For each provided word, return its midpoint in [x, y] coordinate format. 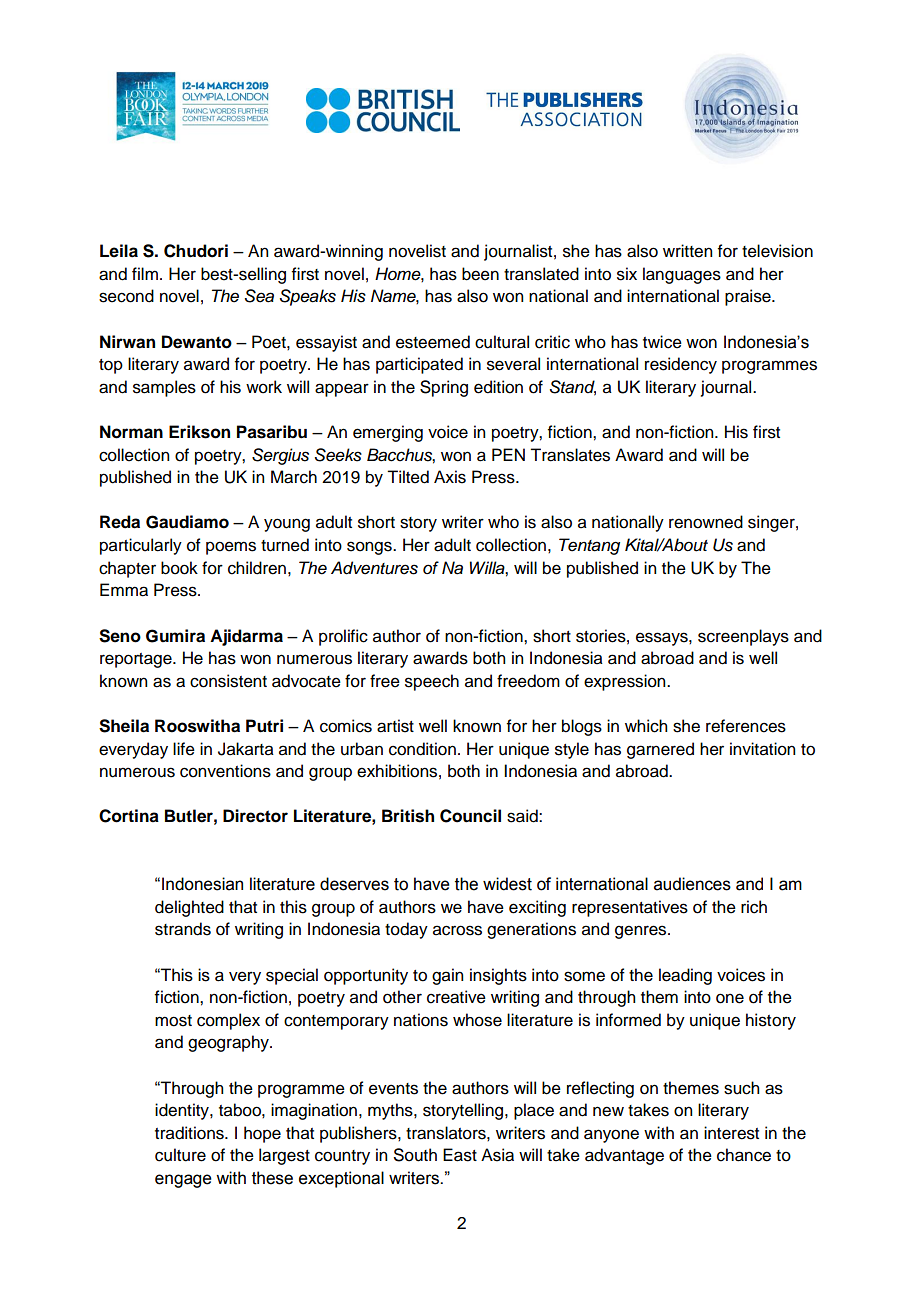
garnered [660, 750]
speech [432, 682]
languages [682, 275]
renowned [706, 522]
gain [447, 976]
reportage [137, 660]
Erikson [199, 432]
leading [685, 976]
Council [470, 816]
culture [180, 1155]
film [145, 273]
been [480, 274]
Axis [450, 477]
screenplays [743, 637]
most [173, 1021]
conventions [225, 771]
